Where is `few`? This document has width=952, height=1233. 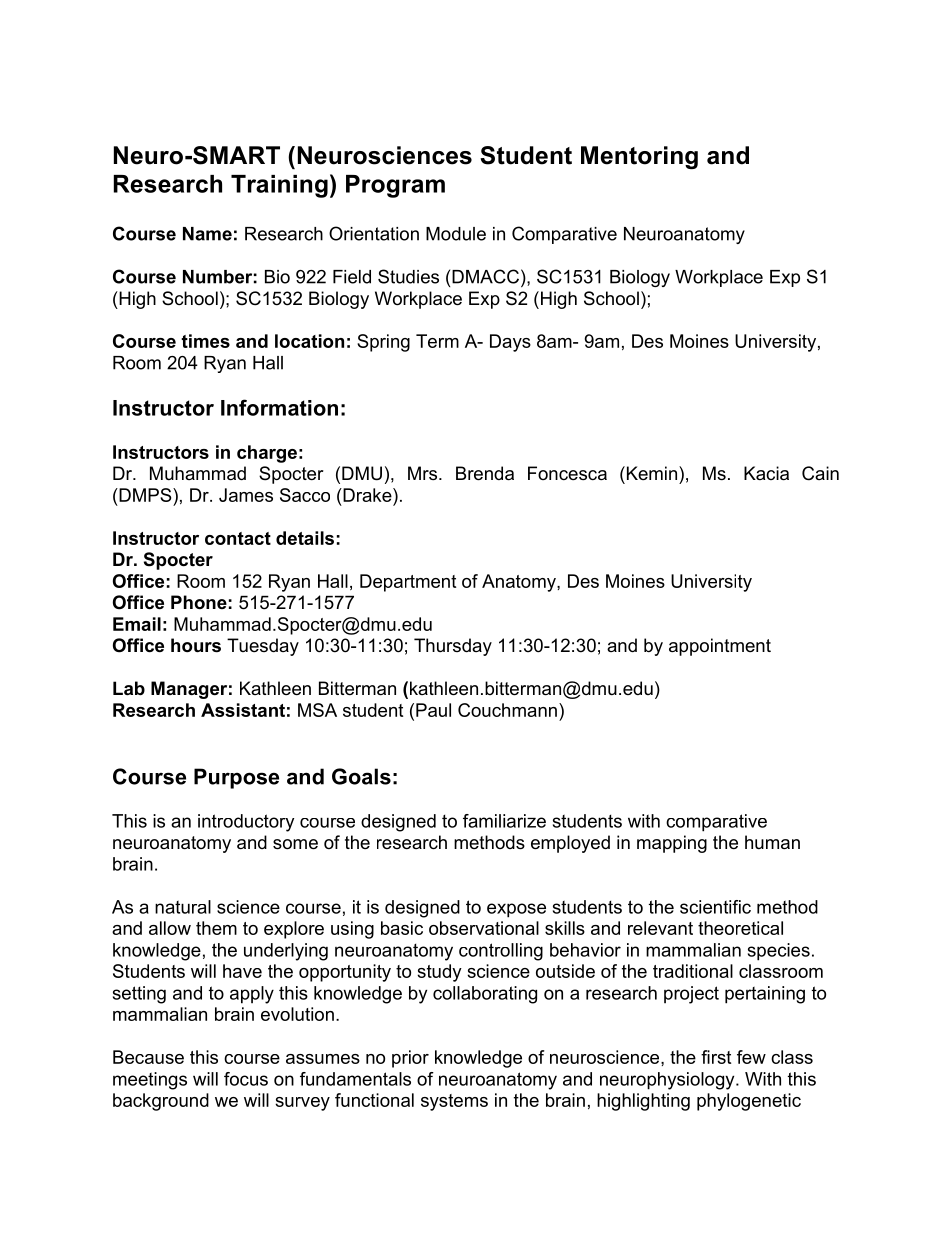
few is located at coordinates (751, 1057).
